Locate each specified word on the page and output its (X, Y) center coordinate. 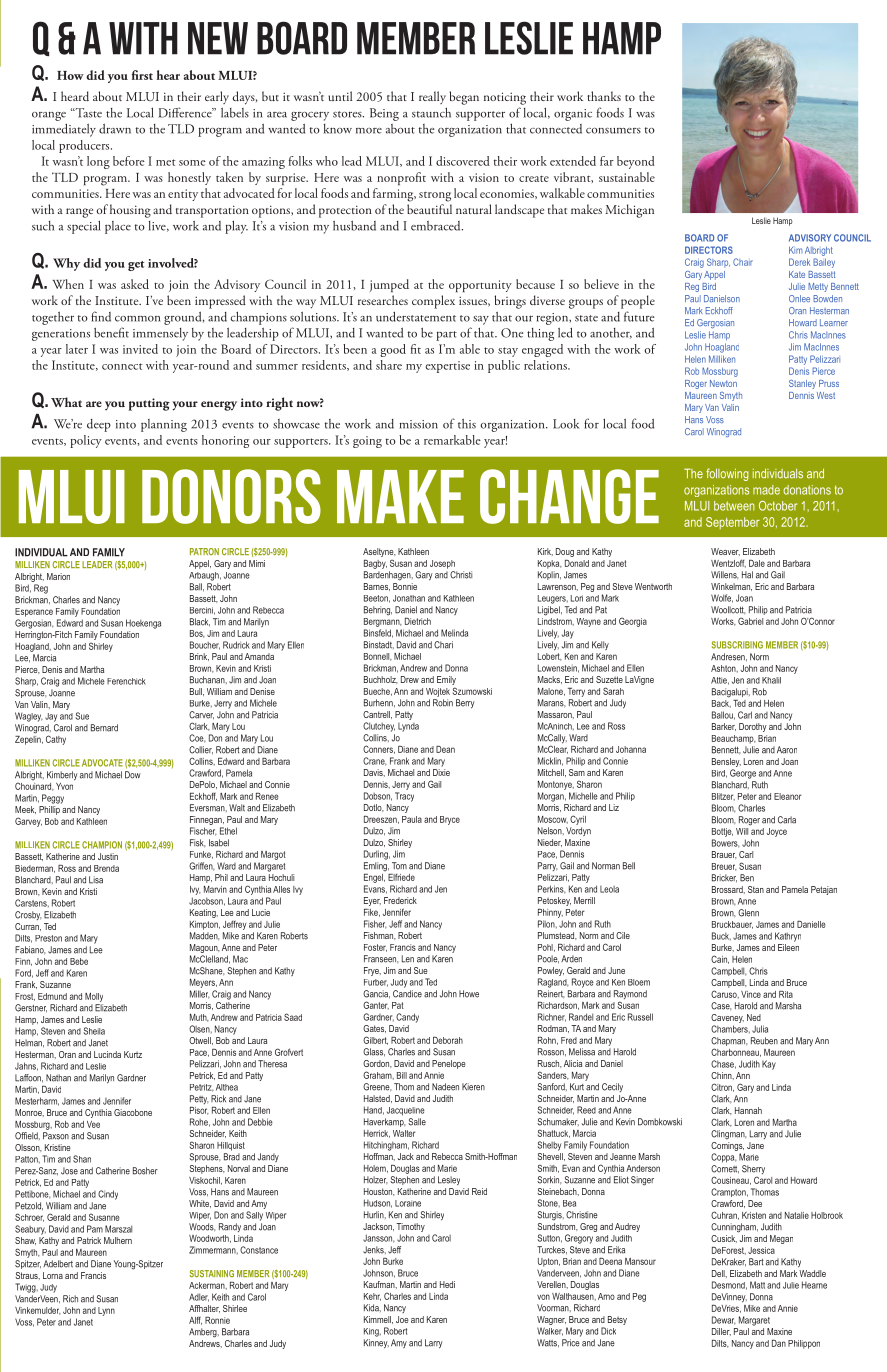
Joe (402, 1319)
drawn (115, 129)
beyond (636, 162)
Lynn (106, 1311)
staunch (431, 113)
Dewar (724, 1320)
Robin (443, 703)
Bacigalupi (731, 693)
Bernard (104, 728)
